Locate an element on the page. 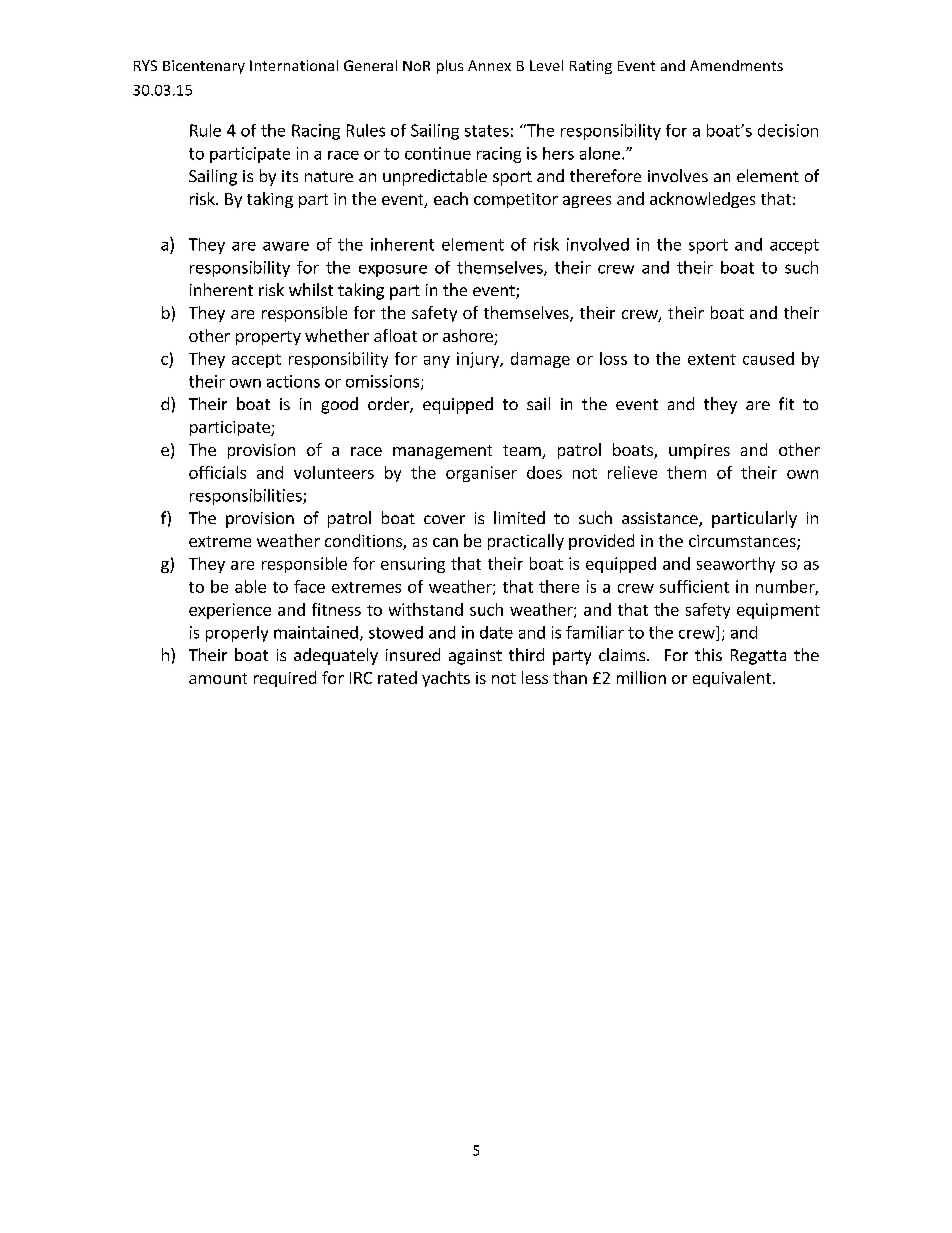 The image size is (952, 1233). required is located at coordinates (285, 679).
